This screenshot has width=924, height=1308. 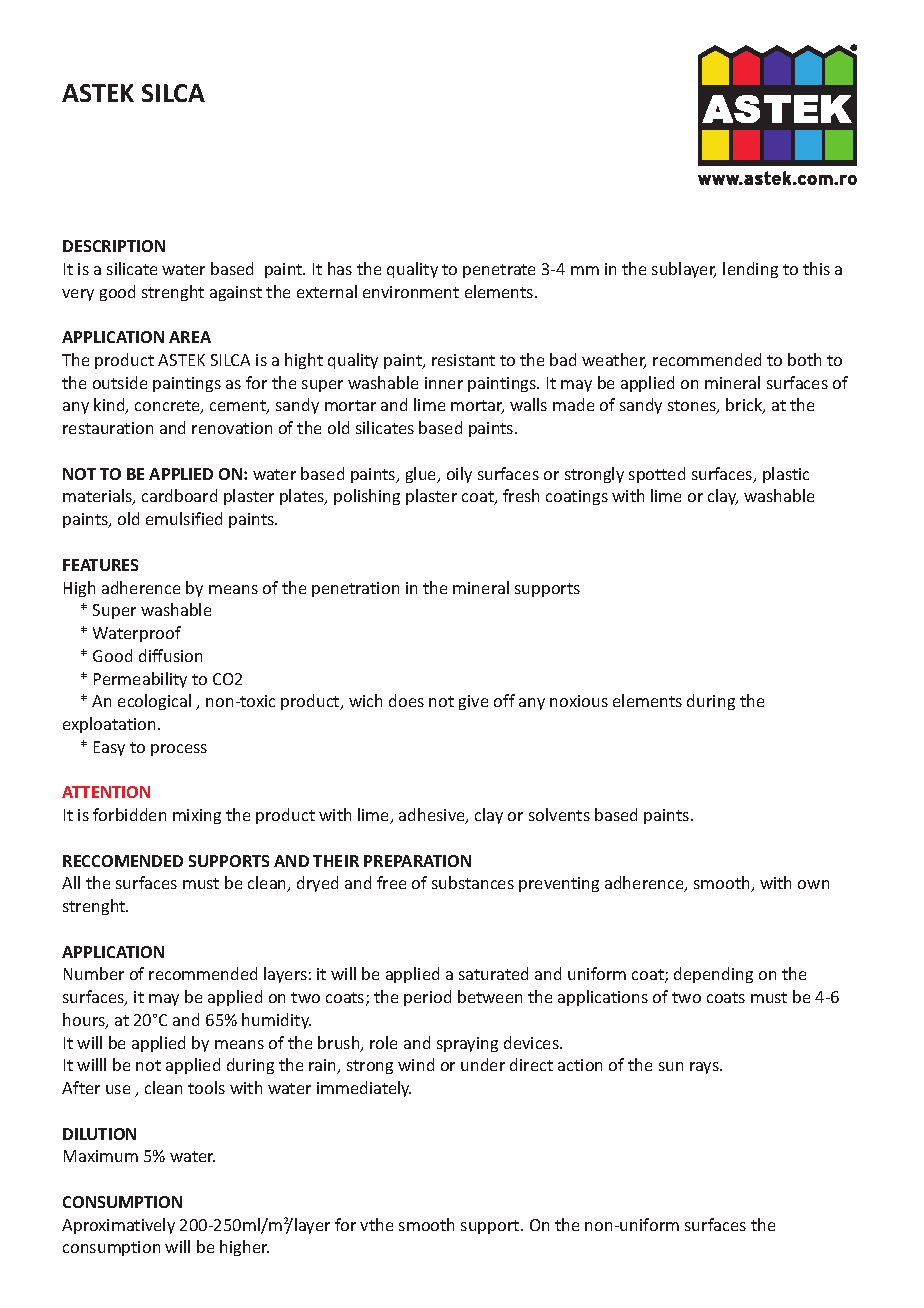 What do you see at coordinates (123, 861) in the screenshot?
I see `RECCOMENDED` at bounding box center [123, 861].
